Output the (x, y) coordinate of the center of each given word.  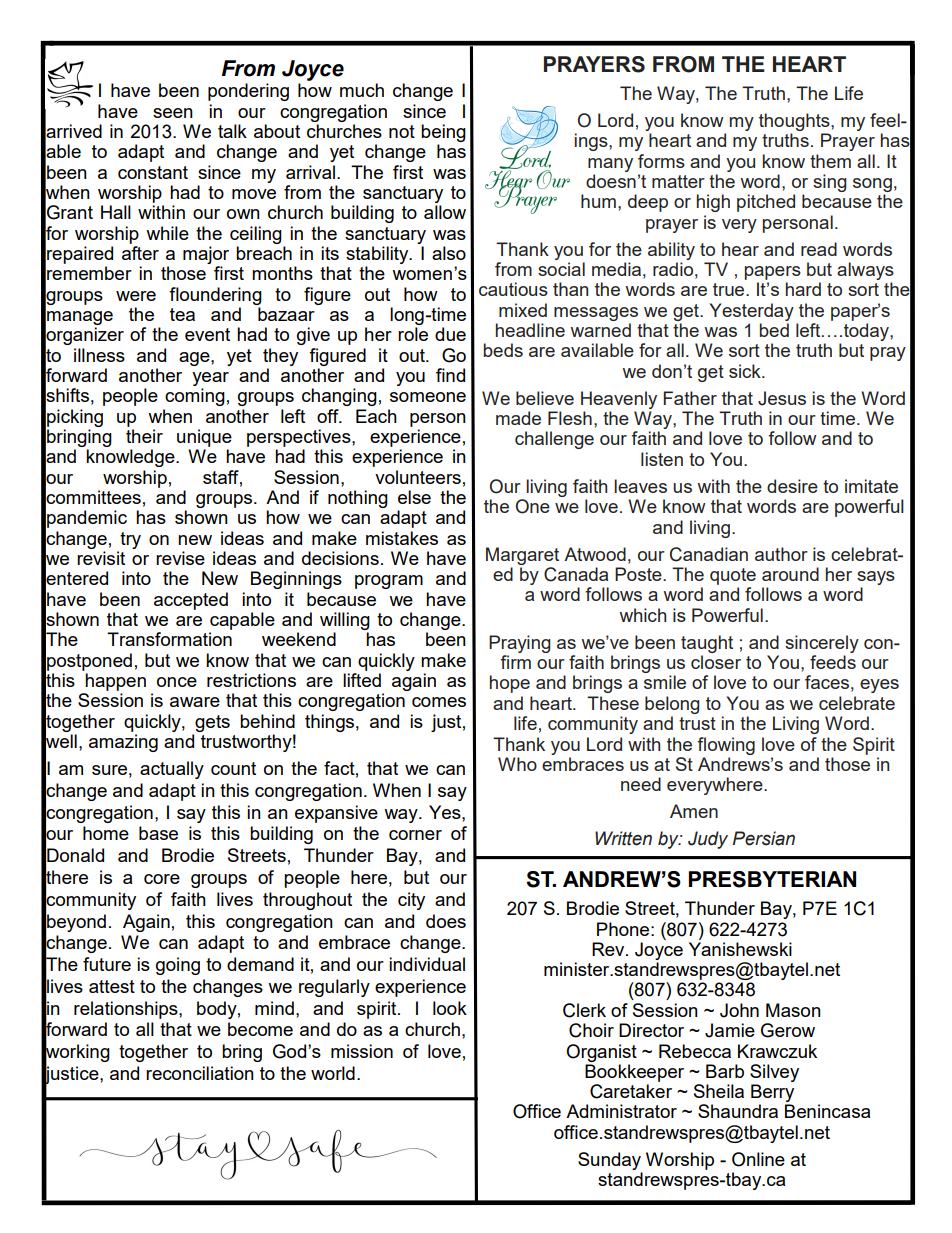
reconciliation (200, 1073)
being (443, 133)
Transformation (169, 639)
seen (173, 113)
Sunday (609, 1161)
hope (510, 684)
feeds (833, 662)
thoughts (795, 122)
